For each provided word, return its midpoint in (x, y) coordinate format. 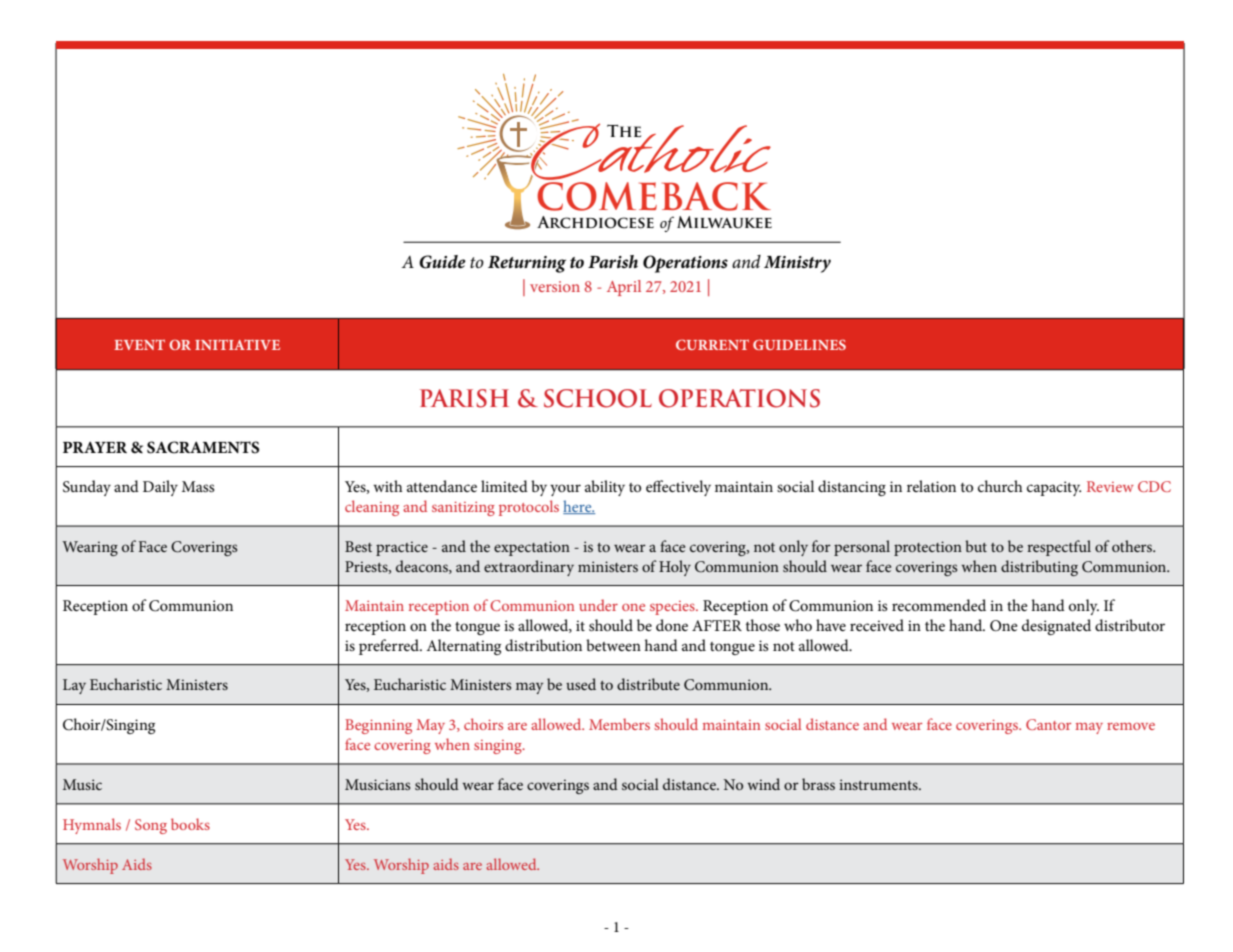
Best (358, 546)
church (1000, 486)
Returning (527, 264)
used (581, 684)
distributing (1039, 568)
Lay (74, 686)
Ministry (797, 264)
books (190, 824)
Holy (675, 568)
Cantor (1048, 724)
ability (605, 488)
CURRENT (712, 344)
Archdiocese (595, 222)
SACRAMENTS (203, 447)
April (624, 288)
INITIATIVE (237, 344)
